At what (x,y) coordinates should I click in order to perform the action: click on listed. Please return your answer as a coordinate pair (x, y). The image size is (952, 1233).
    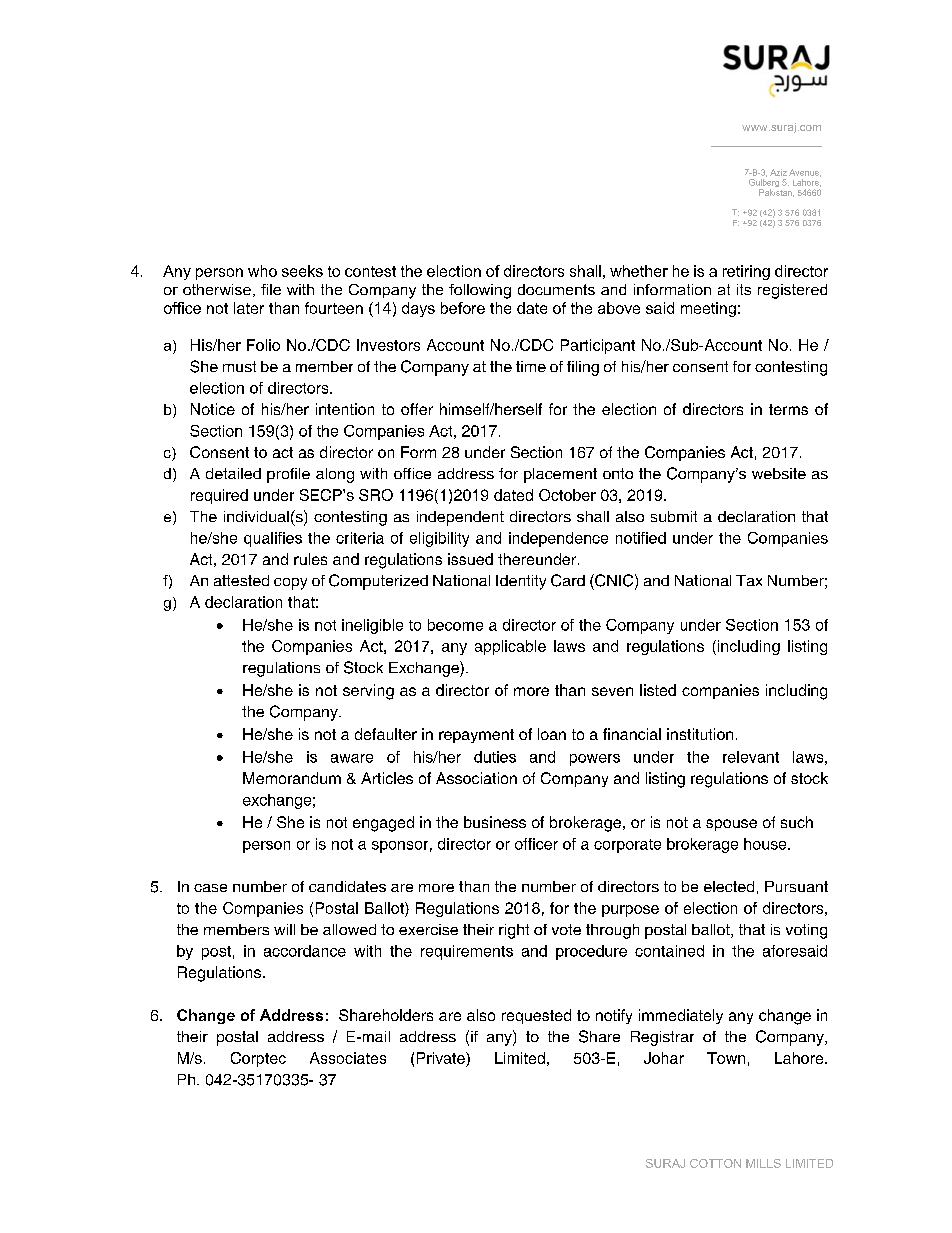
    Looking at the image, I should click on (658, 690).
